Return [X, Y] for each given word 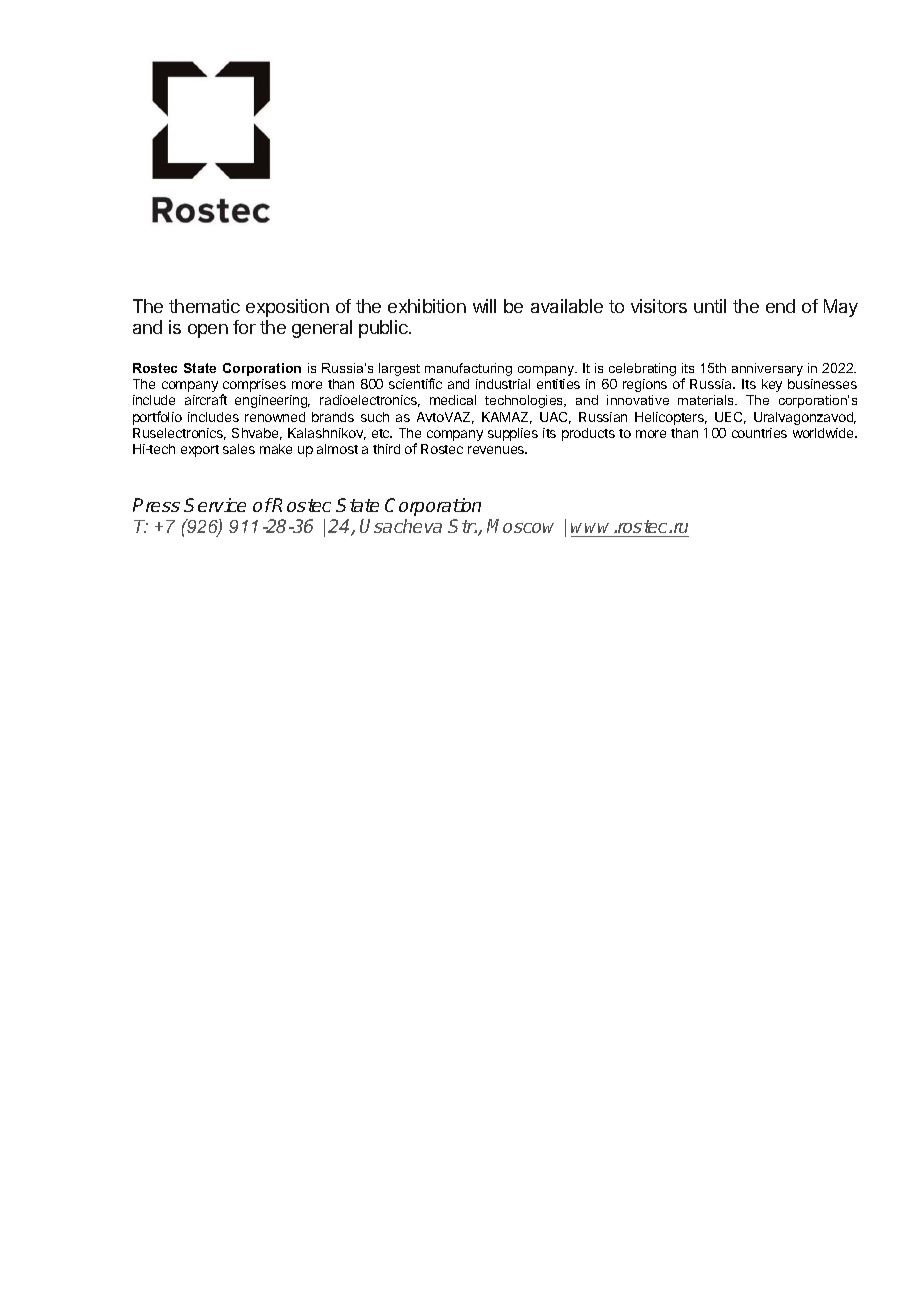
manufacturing [468, 371]
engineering [272, 401]
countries [759, 433]
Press [156, 505]
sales [239, 449]
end [780, 306]
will [484, 306]
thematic [204, 306]
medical [453, 400]
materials [707, 400]
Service [215, 505]
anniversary [767, 369]
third [386, 449]
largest [399, 369]
